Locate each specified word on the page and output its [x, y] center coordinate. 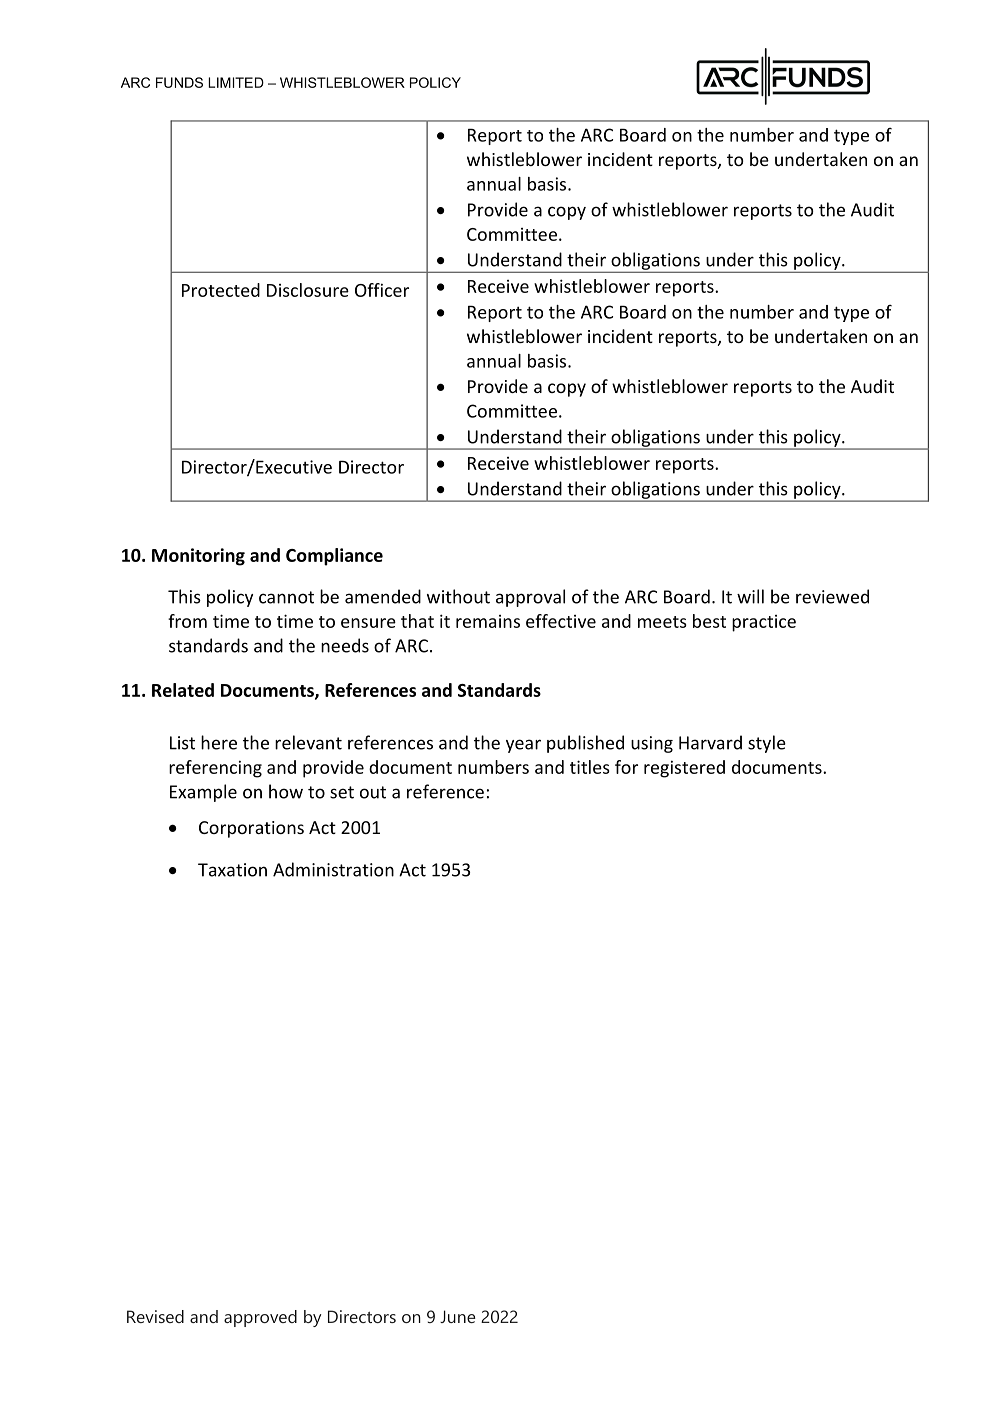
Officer [382, 290]
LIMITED [236, 82]
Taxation [232, 870]
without [458, 596]
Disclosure [308, 290]
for [626, 767]
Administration [333, 869]
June [458, 1316]
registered [684, 769]
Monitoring [198, 557]
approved [260, 1318]
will [750, 596]
